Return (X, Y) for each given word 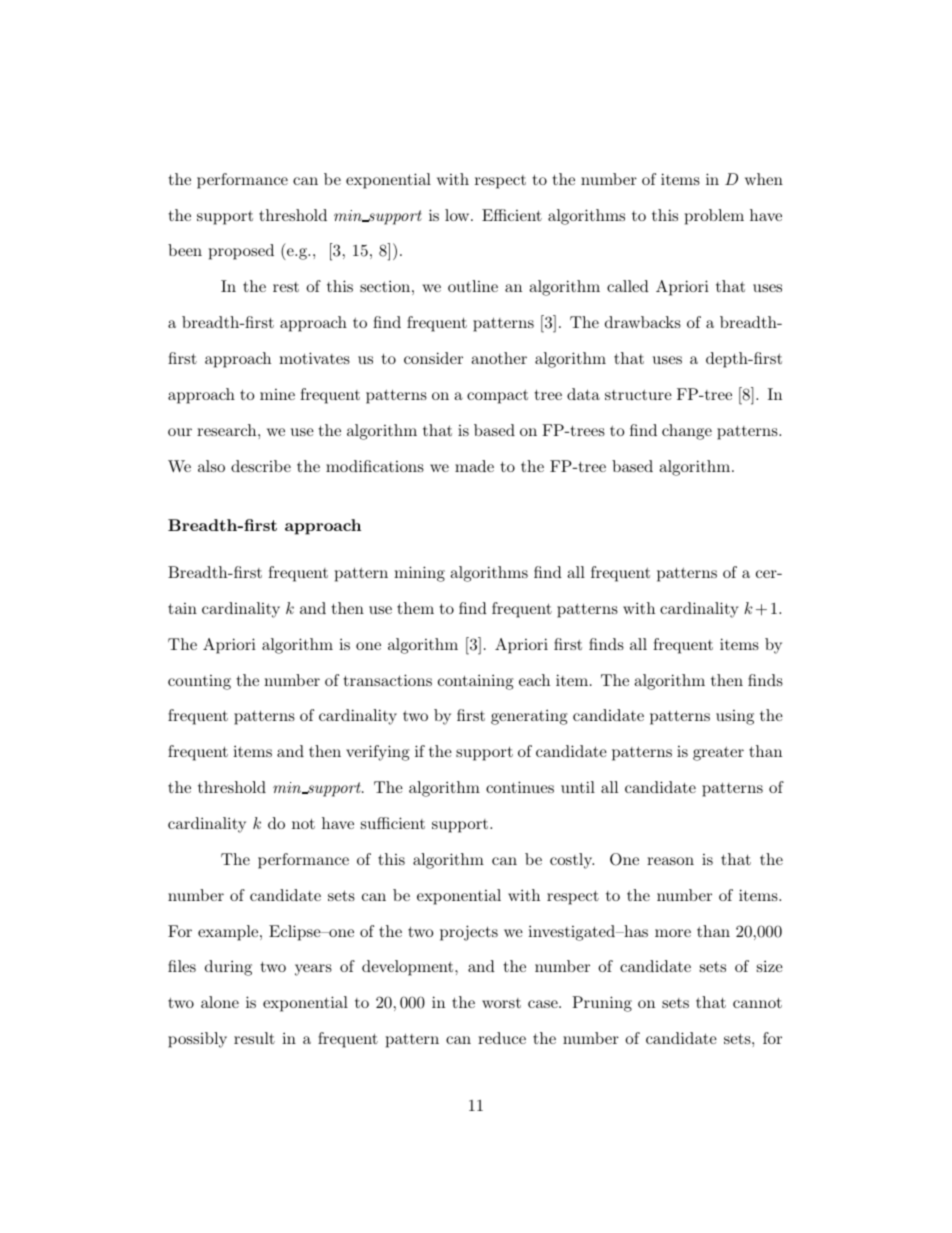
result (254, 1038)
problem (714, 217)
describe (261, 466)
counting (199, 682)
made (474, 466)
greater (718, 754)
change (687, 432)
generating (529, 717)
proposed (241, 252)
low (458, 215)
